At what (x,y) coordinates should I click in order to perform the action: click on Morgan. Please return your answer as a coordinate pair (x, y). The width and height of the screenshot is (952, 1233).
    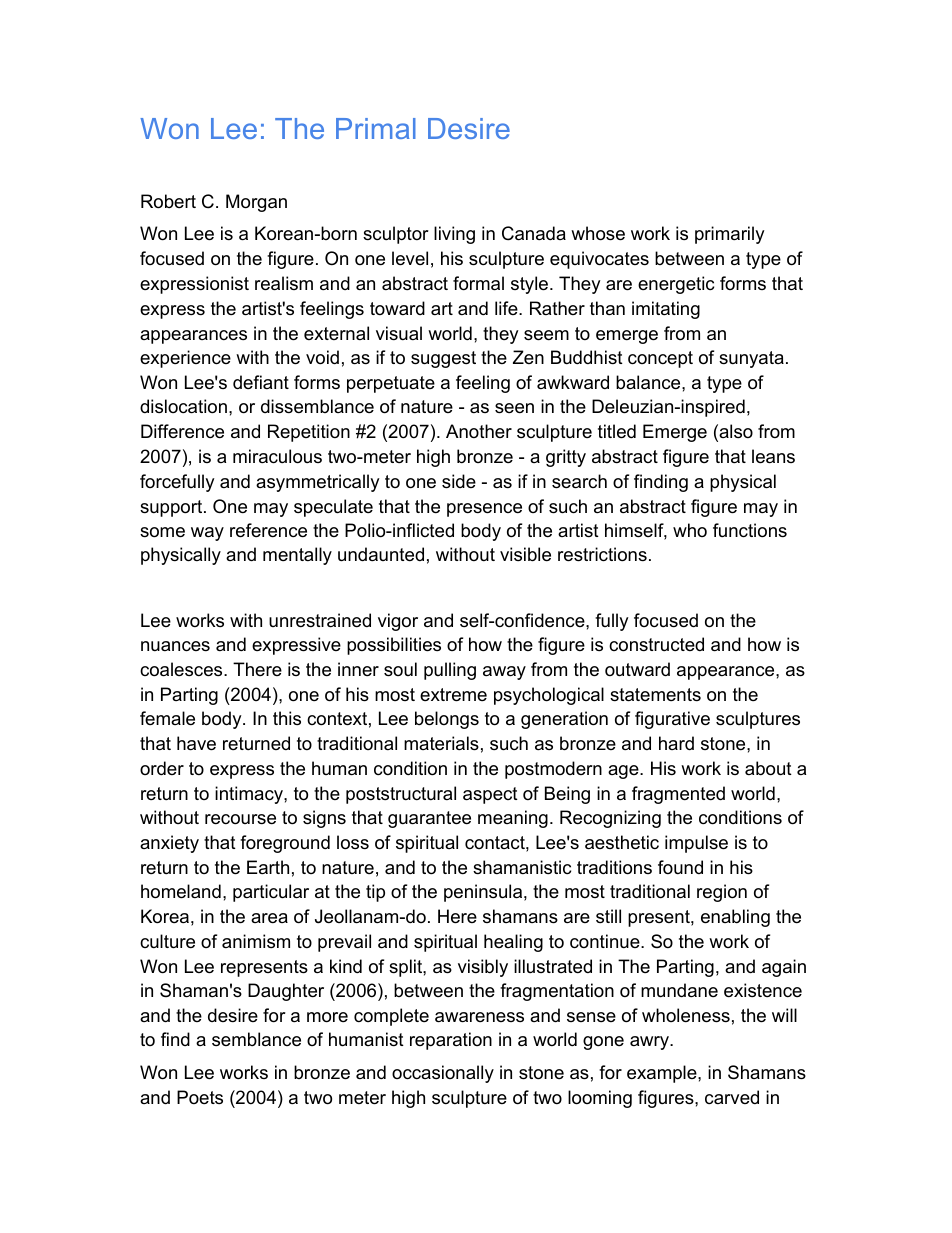
    Looking at the image, I should click on (256, 203).
